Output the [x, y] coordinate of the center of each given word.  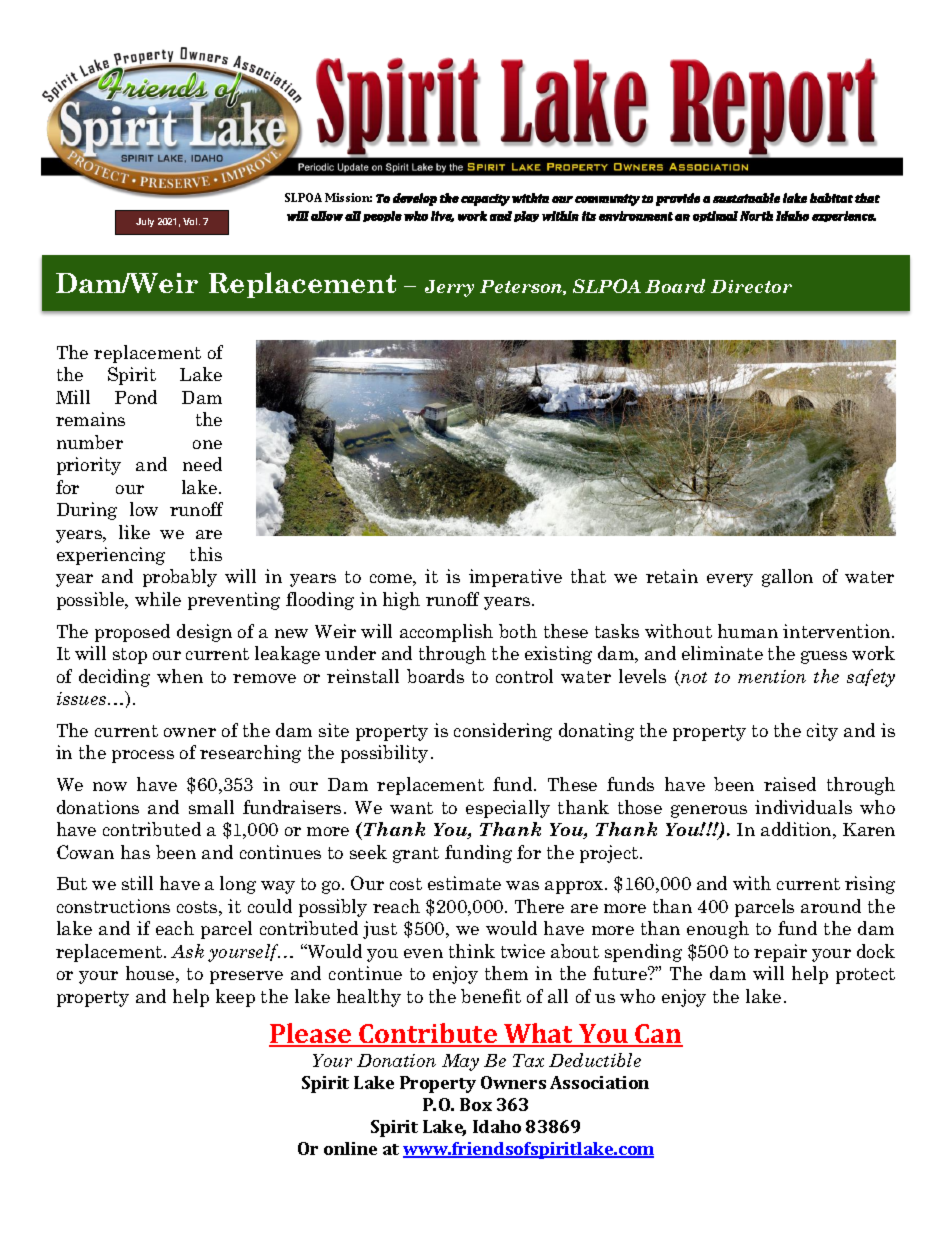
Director [751, 286]
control [524, 676]
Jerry [449, 288]
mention [772, 676]
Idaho [497, 1126]
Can [658, 1035]
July [145, 222]
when [180, 676]
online [350, 1148]
